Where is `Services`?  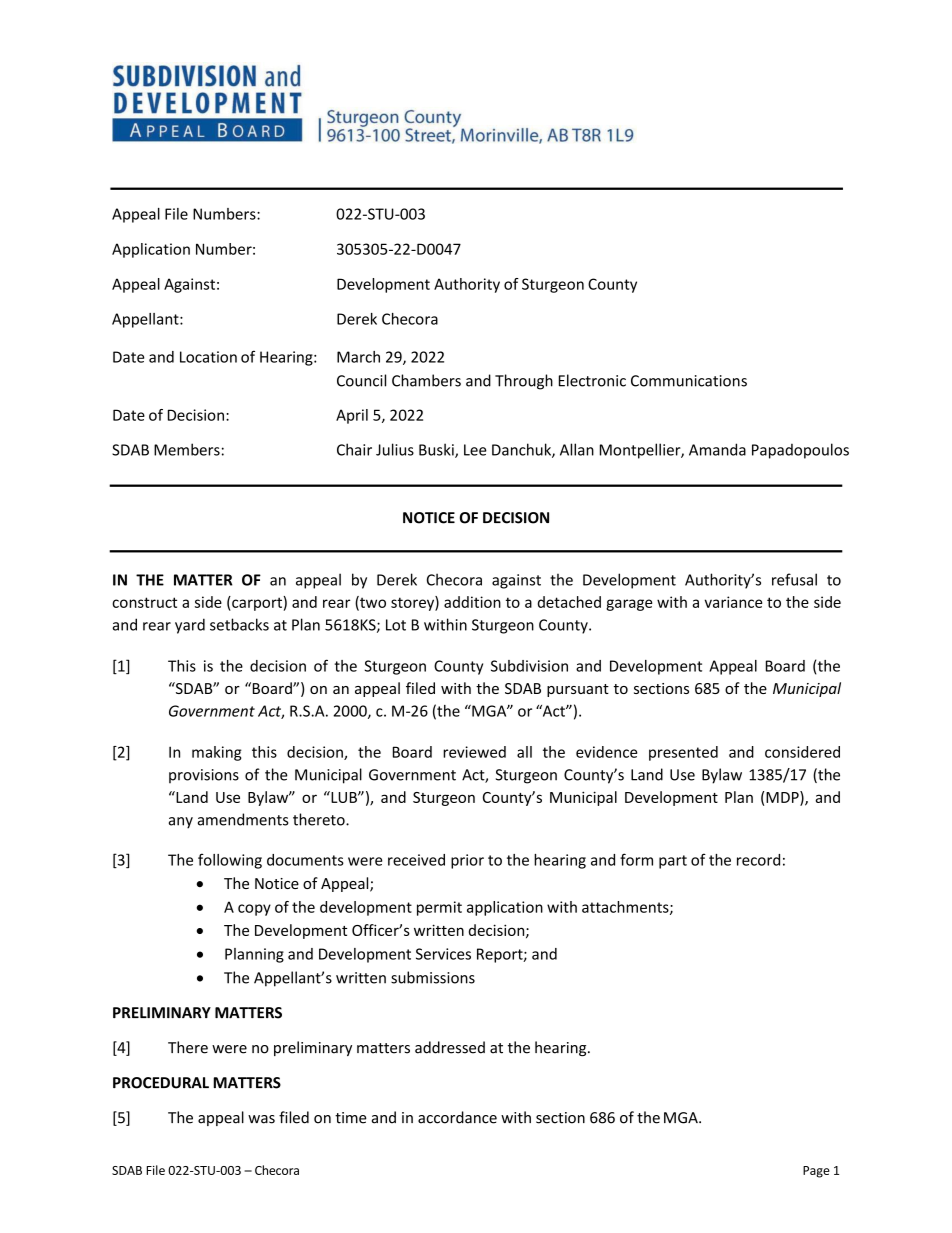
Services is located at coordinates (443, 954).
